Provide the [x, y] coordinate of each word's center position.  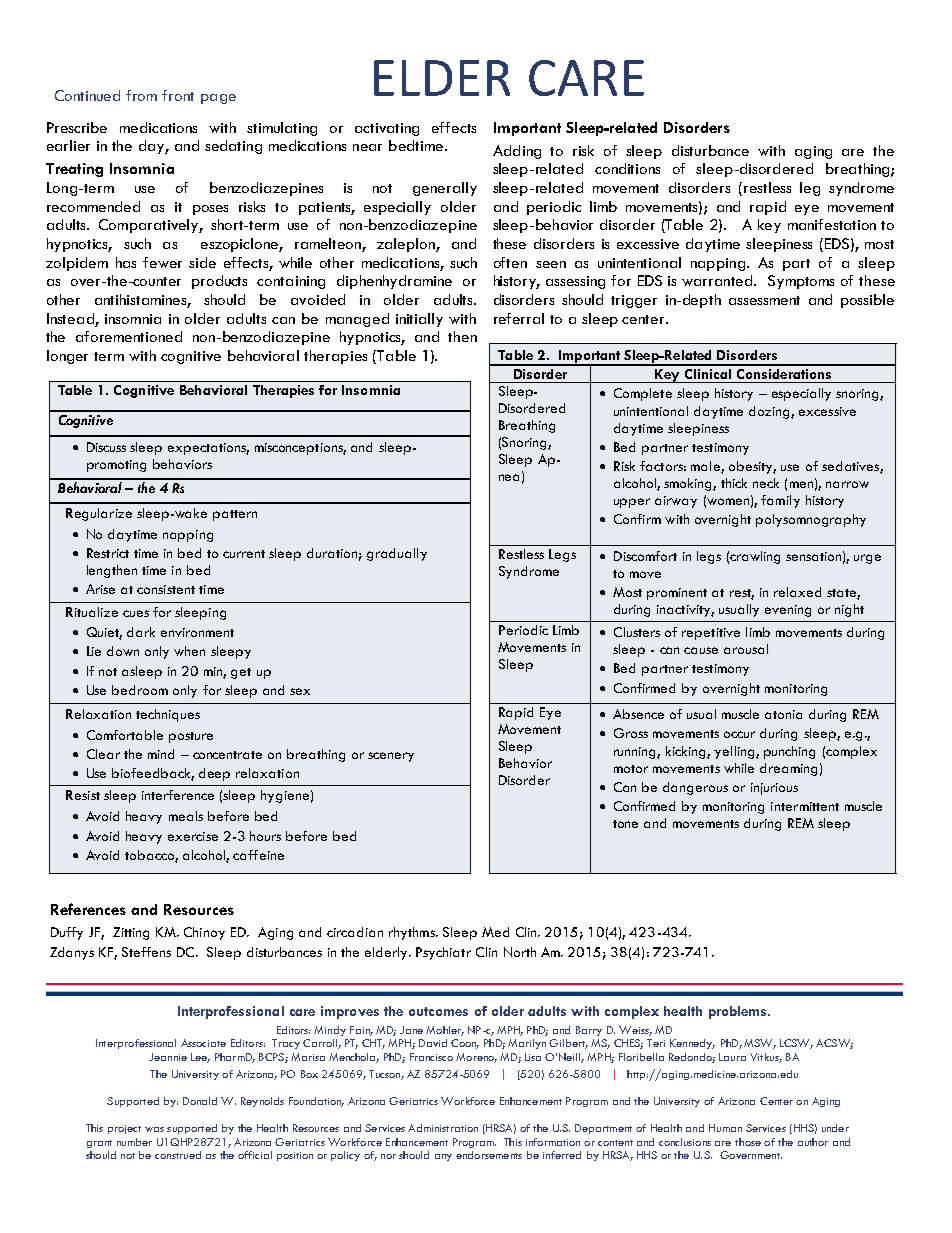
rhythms [413, 933]
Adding [517, 152]
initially [419, 320]
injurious [774, 789]
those [748, 1142]
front [178, 95]
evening [788, 611]
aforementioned [129, 336]
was [154, 1129]
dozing [770, 412]
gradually [397, 554]
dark [141, 632]
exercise [193, 836]
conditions [627, 168]
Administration [443, 1128]
